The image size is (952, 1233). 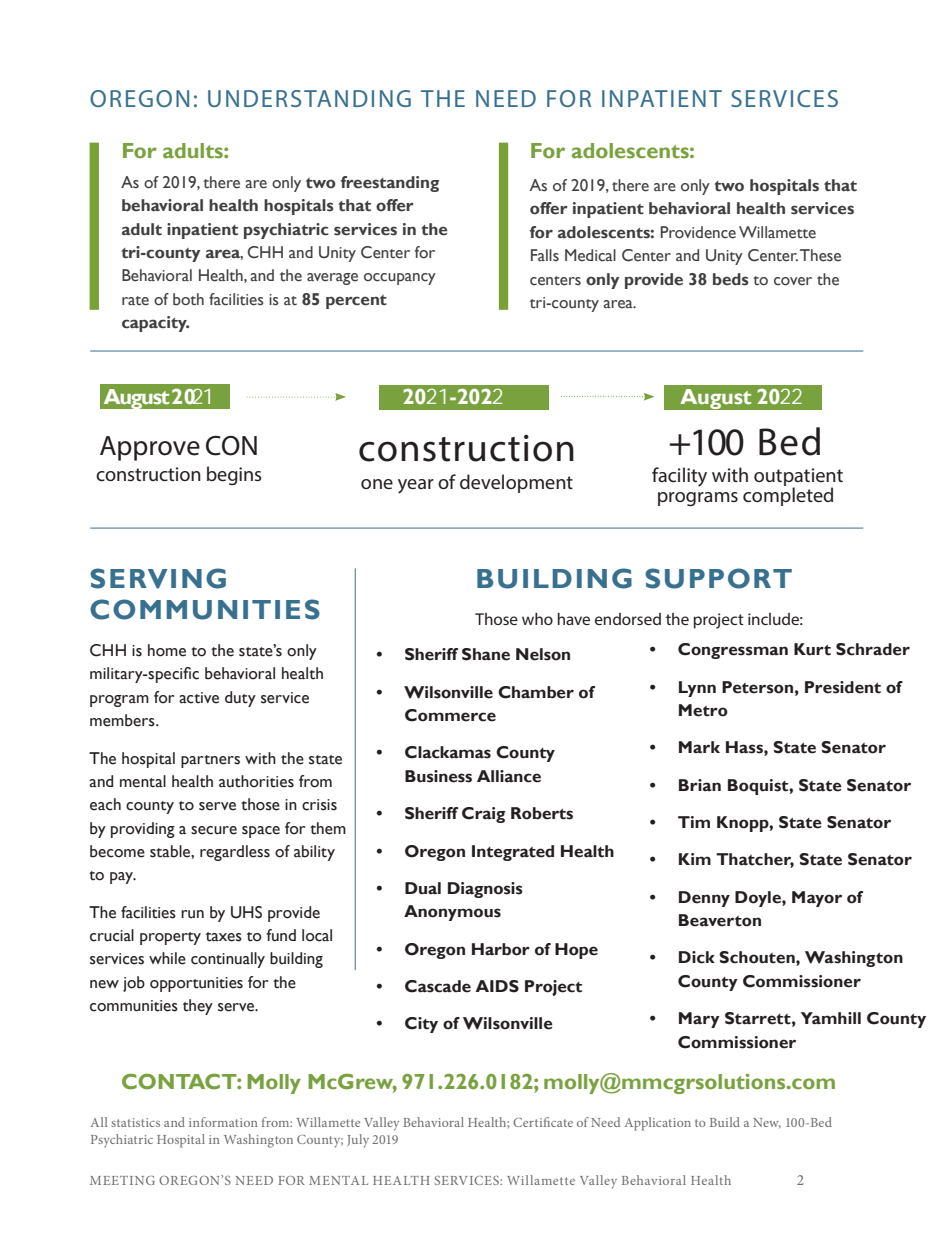 I want to click on home, so click(x=167, y=650).
